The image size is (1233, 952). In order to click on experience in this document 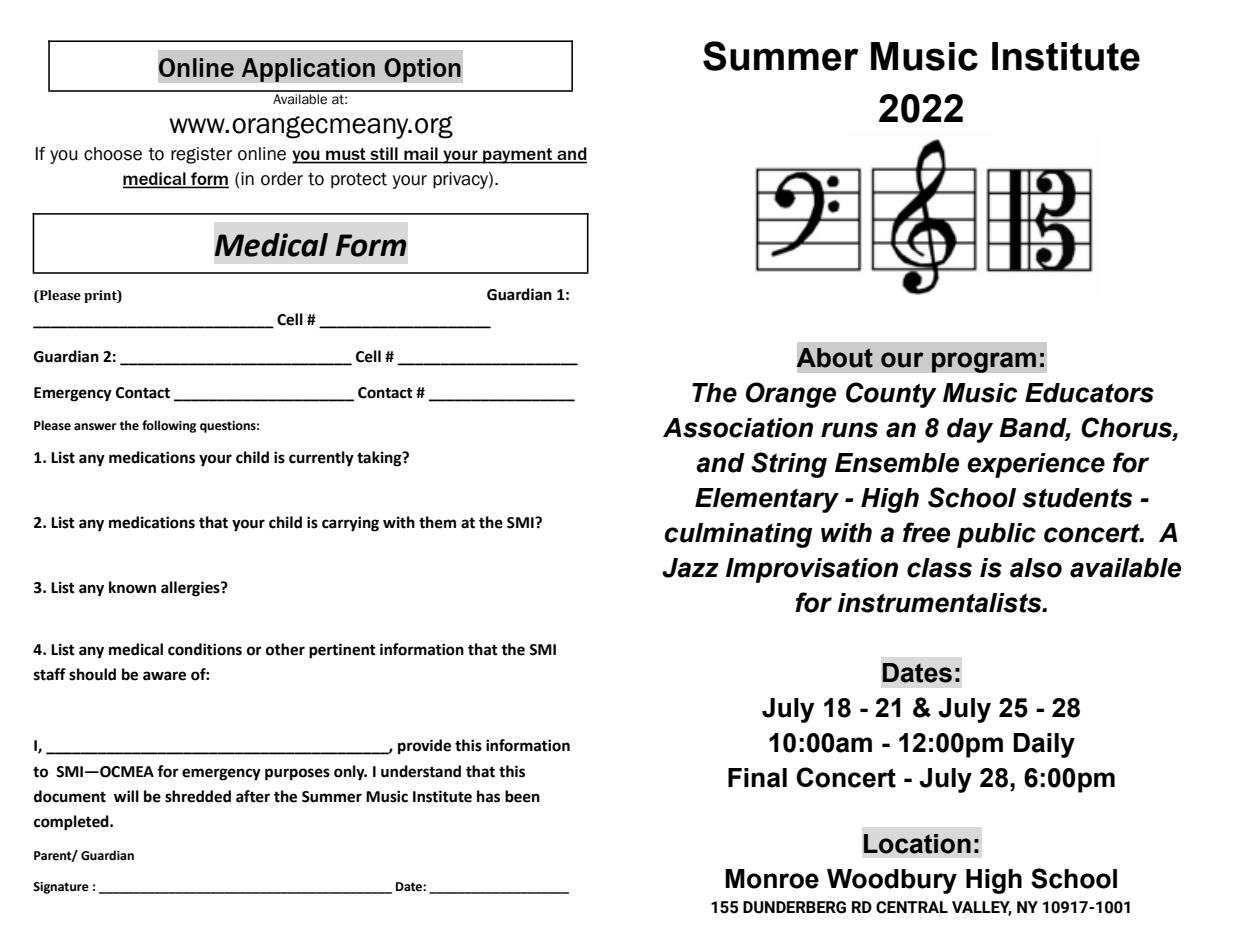, I will do `click(1036, 465)`.
